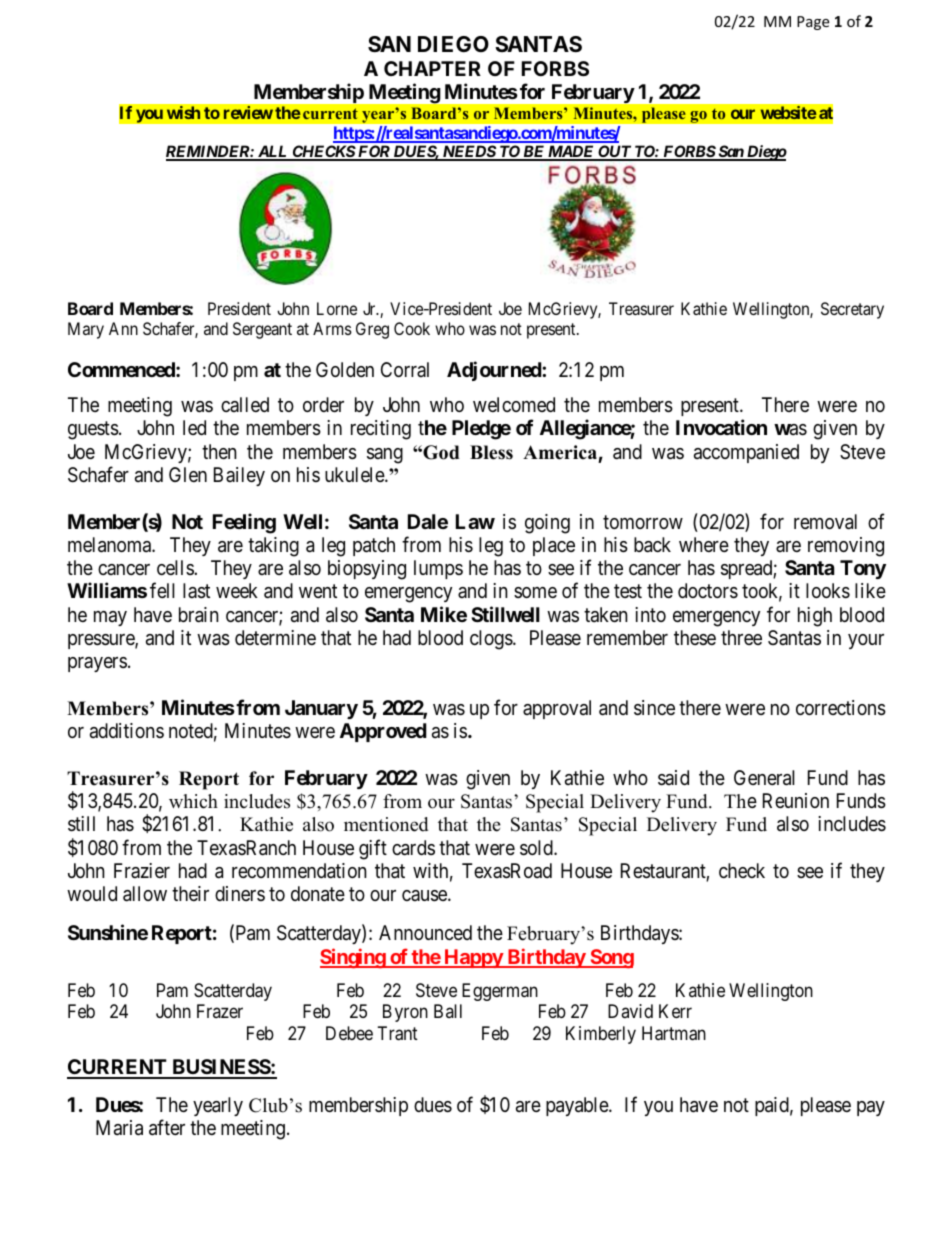 The image size is (952, 1233). I want to click on looks, so click(828, 591).
